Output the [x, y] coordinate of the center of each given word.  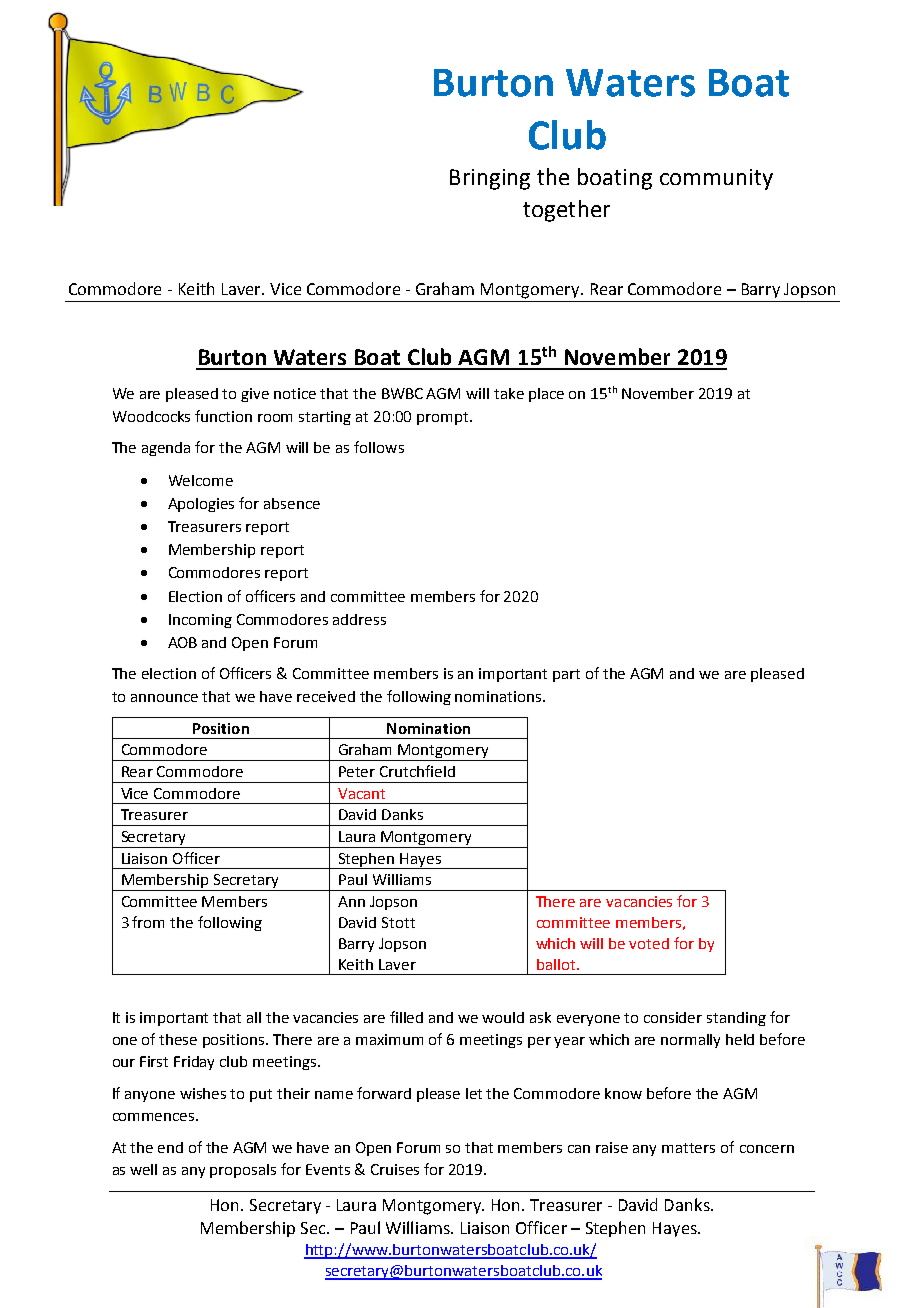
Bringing [490, 179]
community [716, 179]
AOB [182, 642]
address [359, 619]
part [566, 675]
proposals [243, 1171]
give [255, 395]
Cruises [395, 1169]
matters [688, 1148]
